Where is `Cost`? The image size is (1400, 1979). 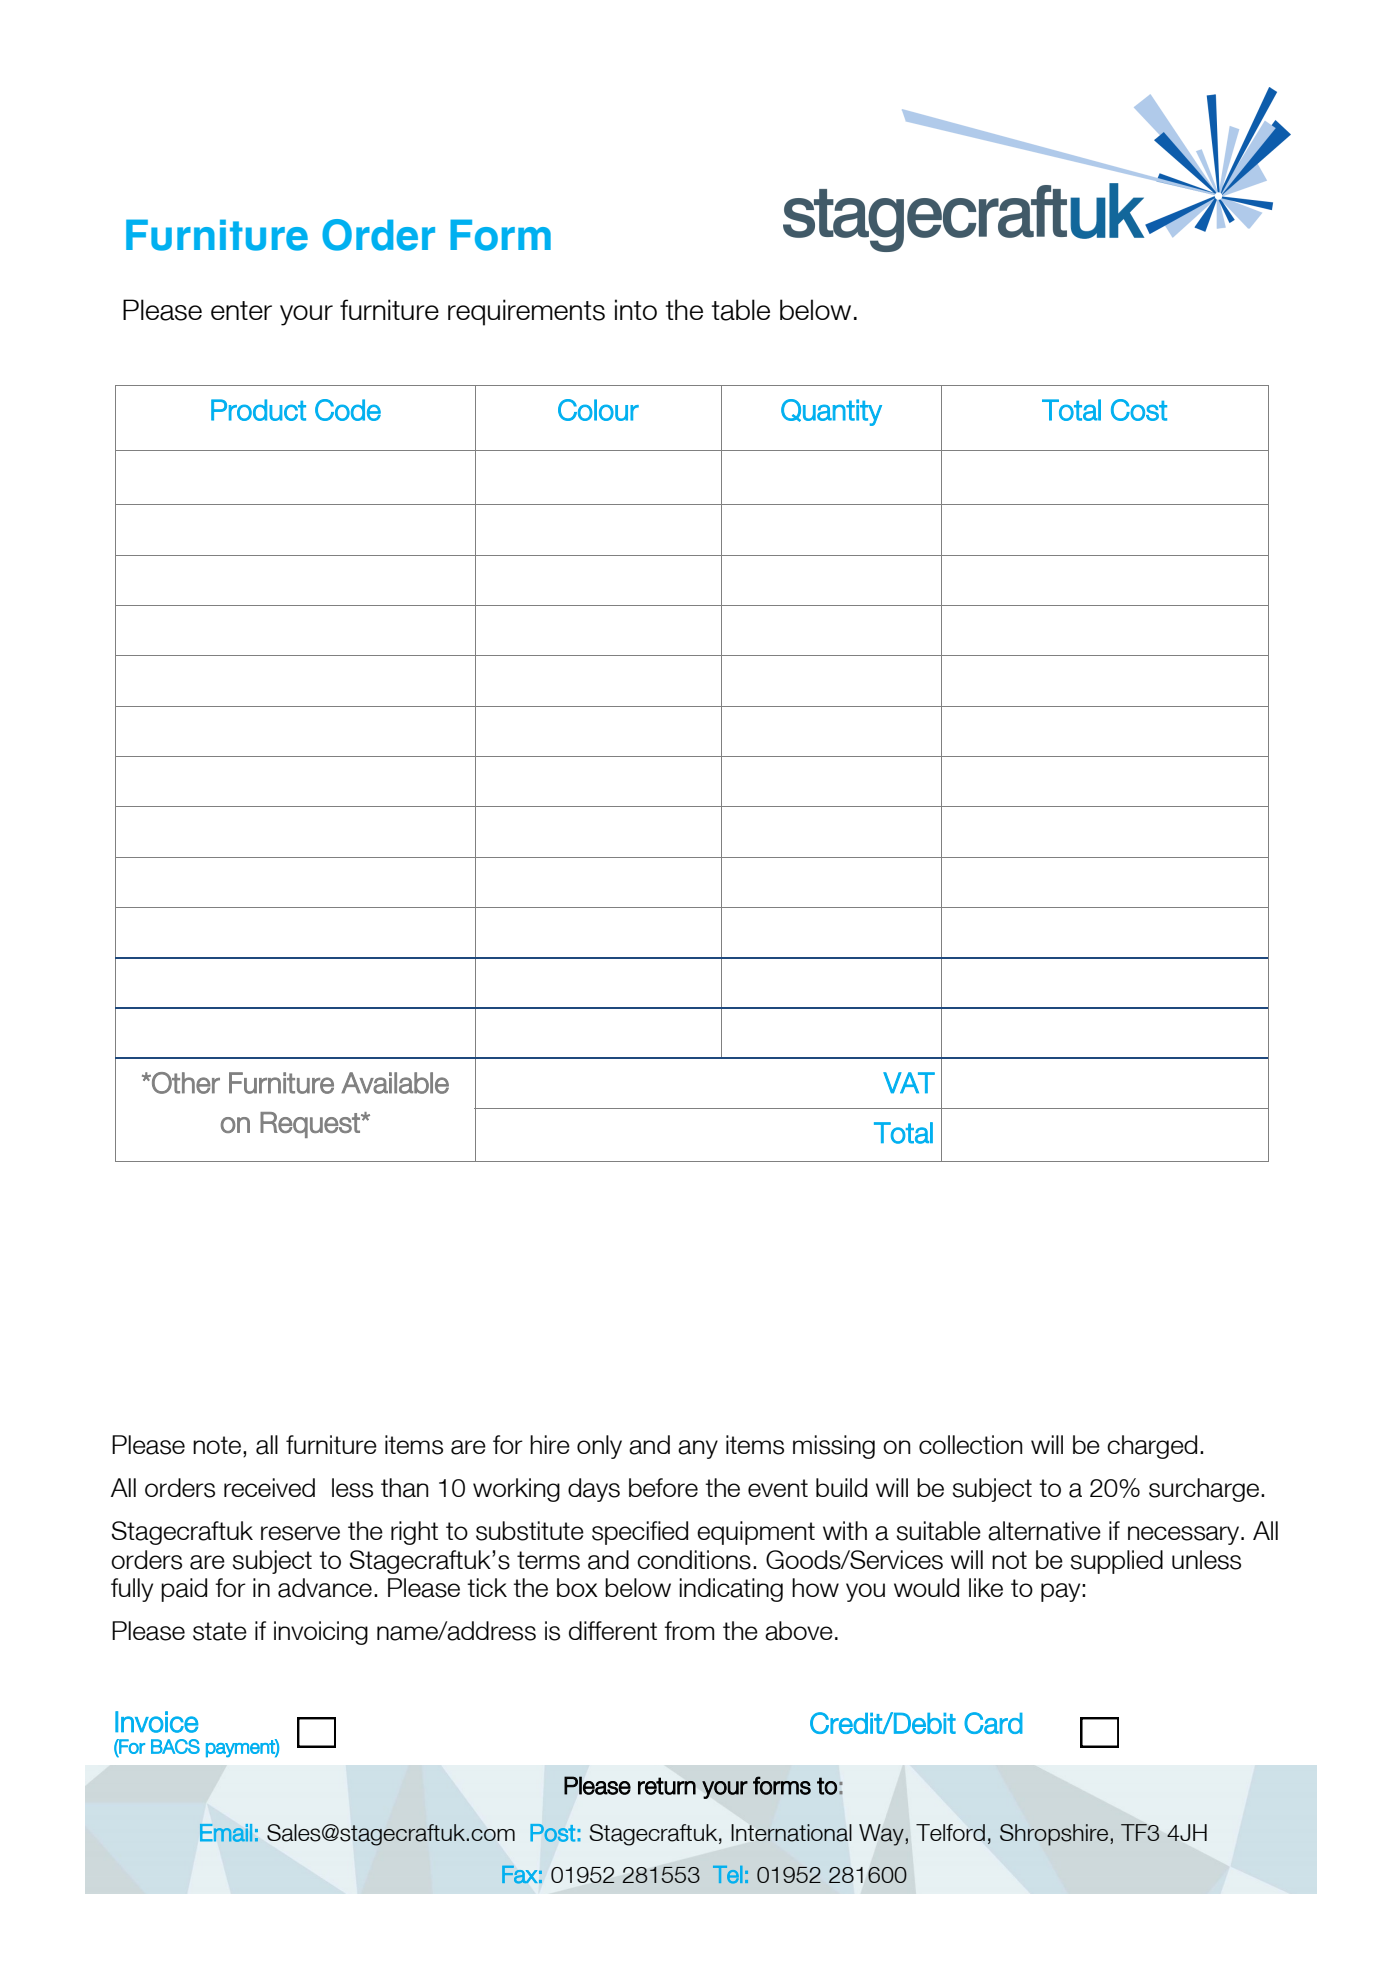
Cost is located at coordinates (1139, 410).
